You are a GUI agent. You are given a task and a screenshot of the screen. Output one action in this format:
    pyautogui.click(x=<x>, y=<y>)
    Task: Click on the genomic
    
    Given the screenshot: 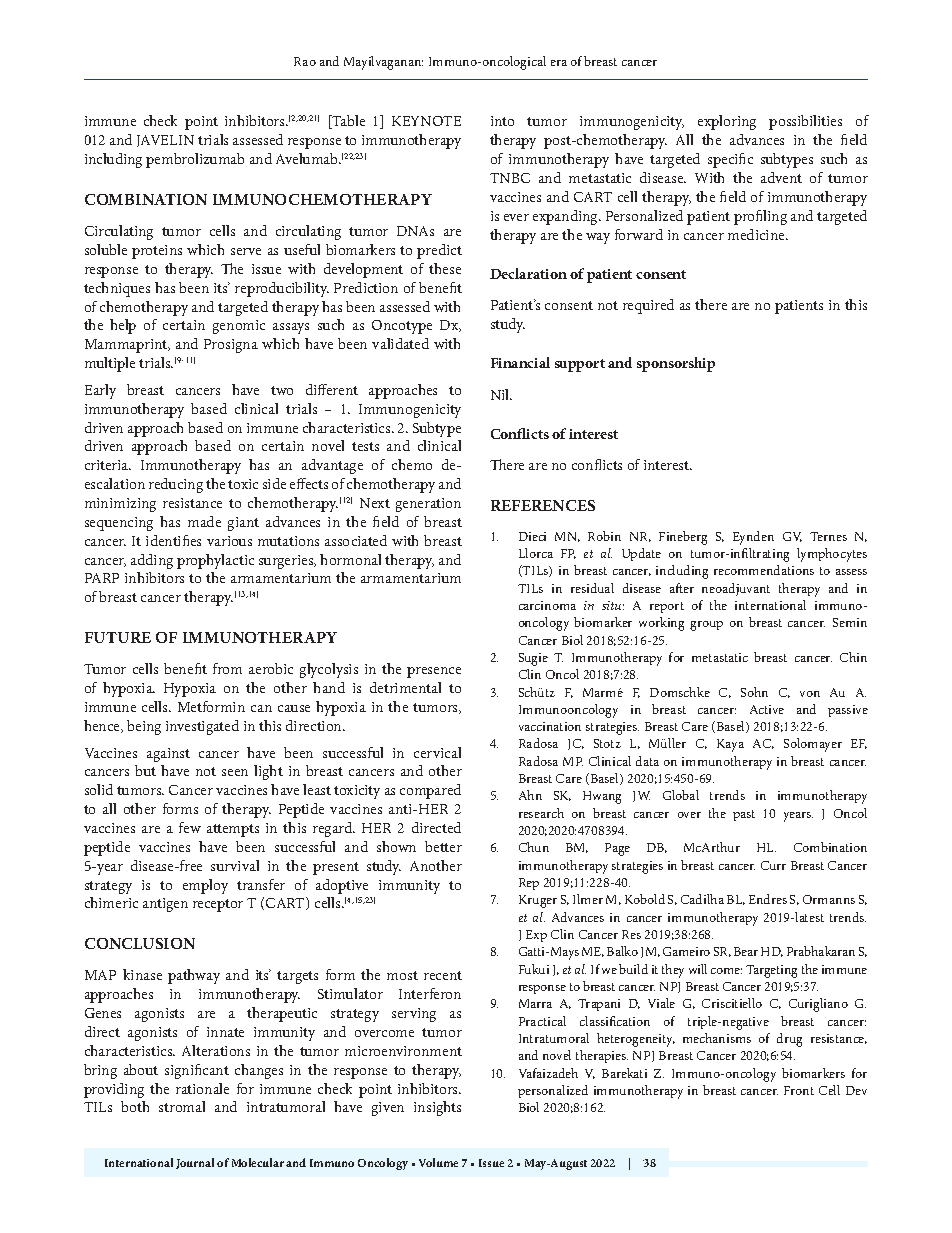 What is the action you would take?
    pyautogui.click(x=239, y=327)
